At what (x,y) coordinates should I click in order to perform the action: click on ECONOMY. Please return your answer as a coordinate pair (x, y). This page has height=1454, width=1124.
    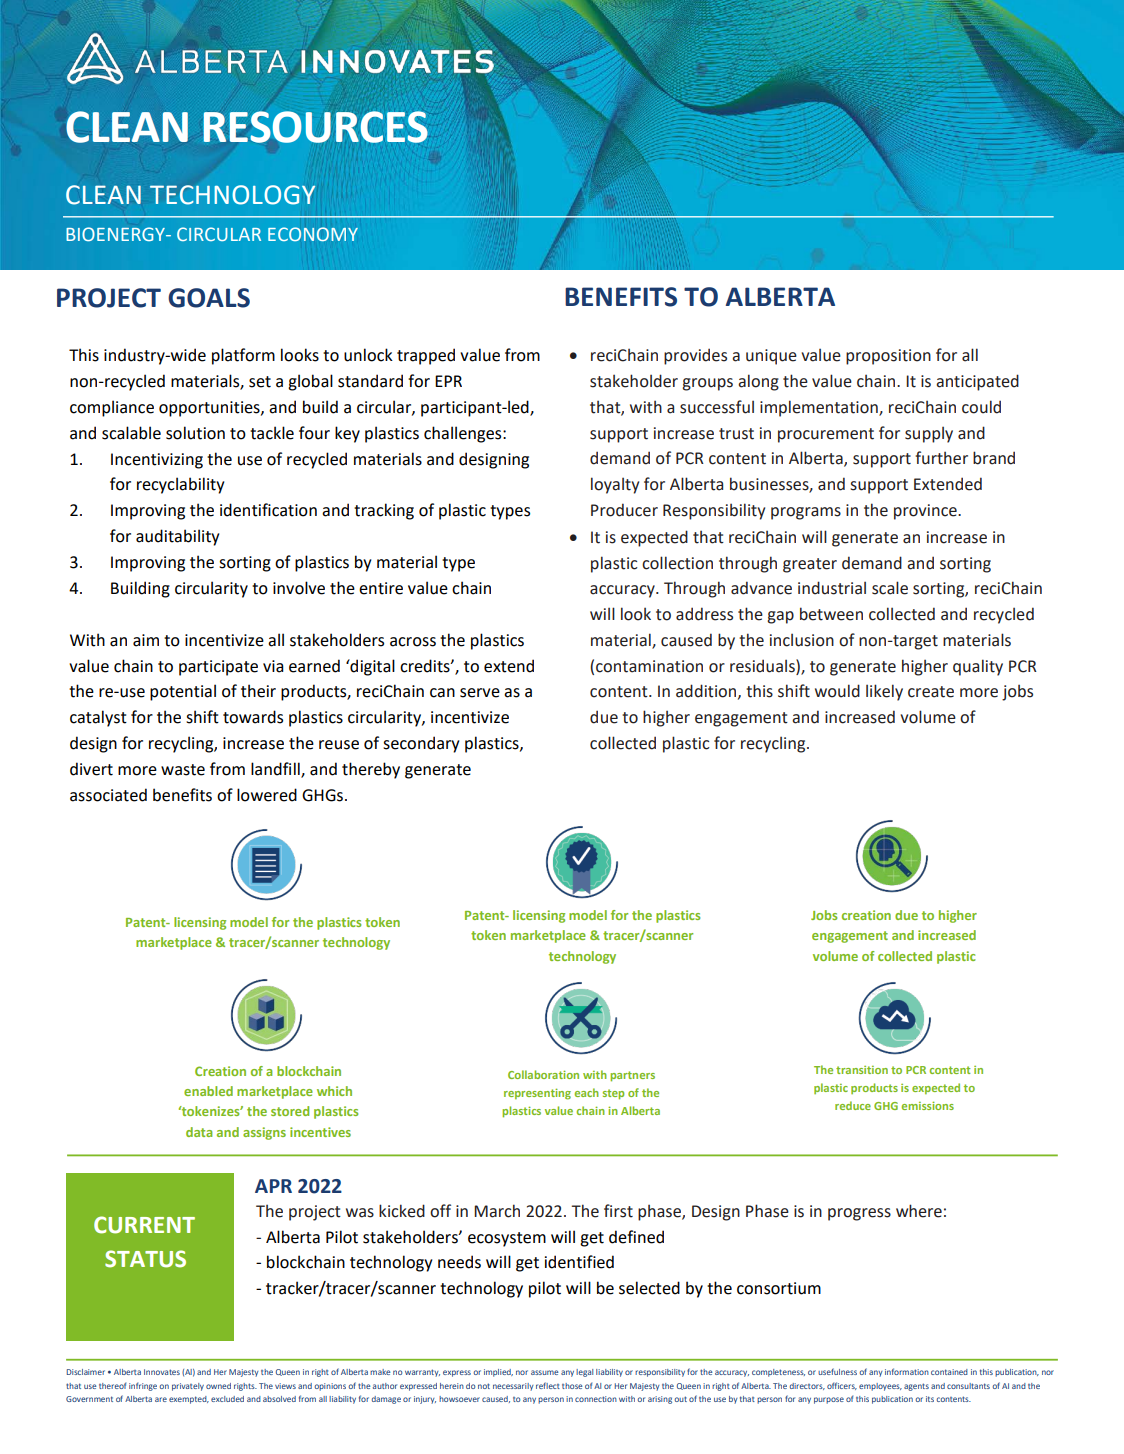
    Looking at the image, I should click on (313, 234).
